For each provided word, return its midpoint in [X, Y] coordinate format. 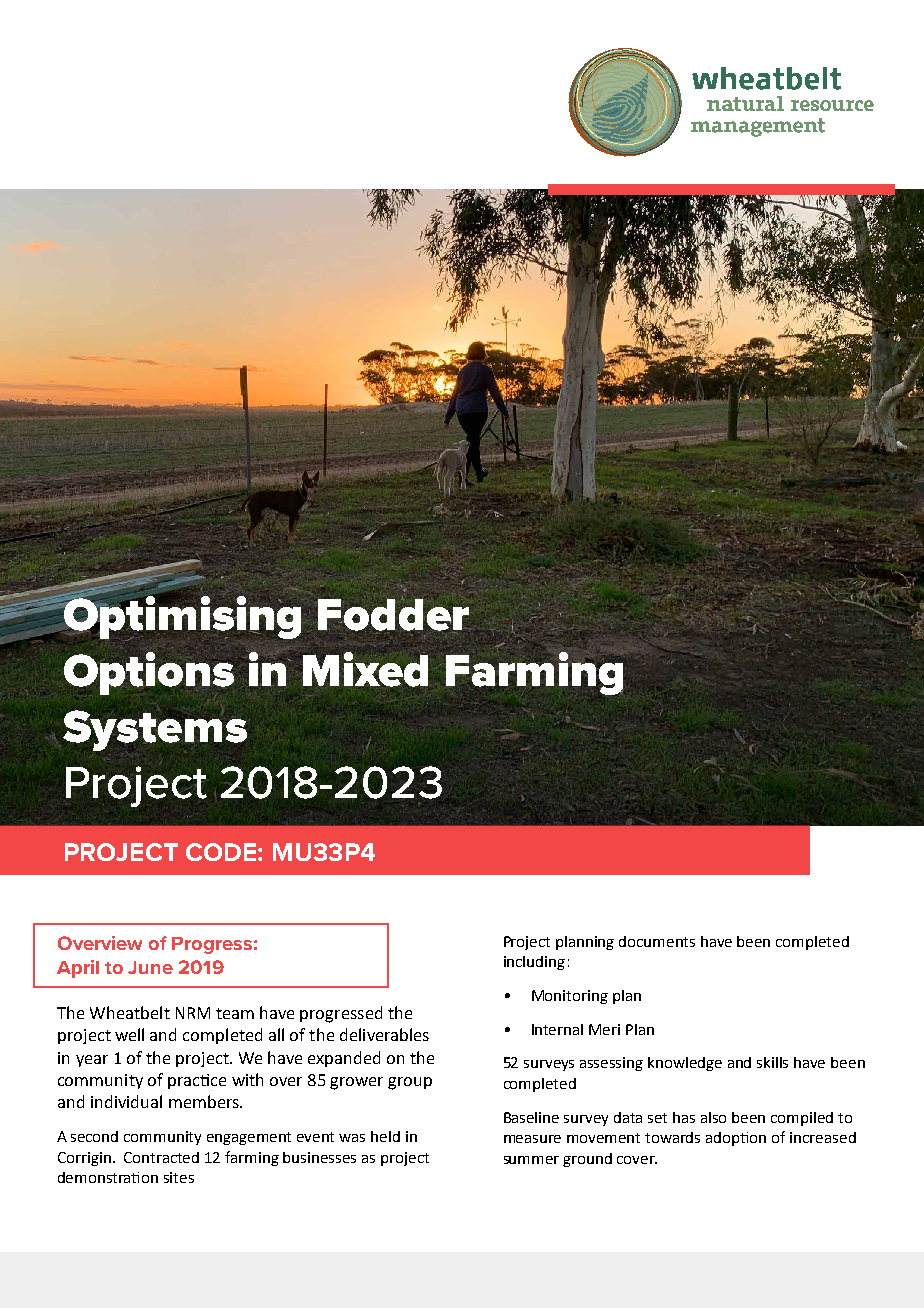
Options [149, 672]
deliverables [384, 1034]
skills [772, 1062]
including [534, 963]
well [129, 1034]
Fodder [394, 615]
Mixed [365, 669]
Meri [604, 1029]
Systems [155, 730]
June [150, 967]
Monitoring [570, 997]
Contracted [161, 1157]
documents [657, 941]
